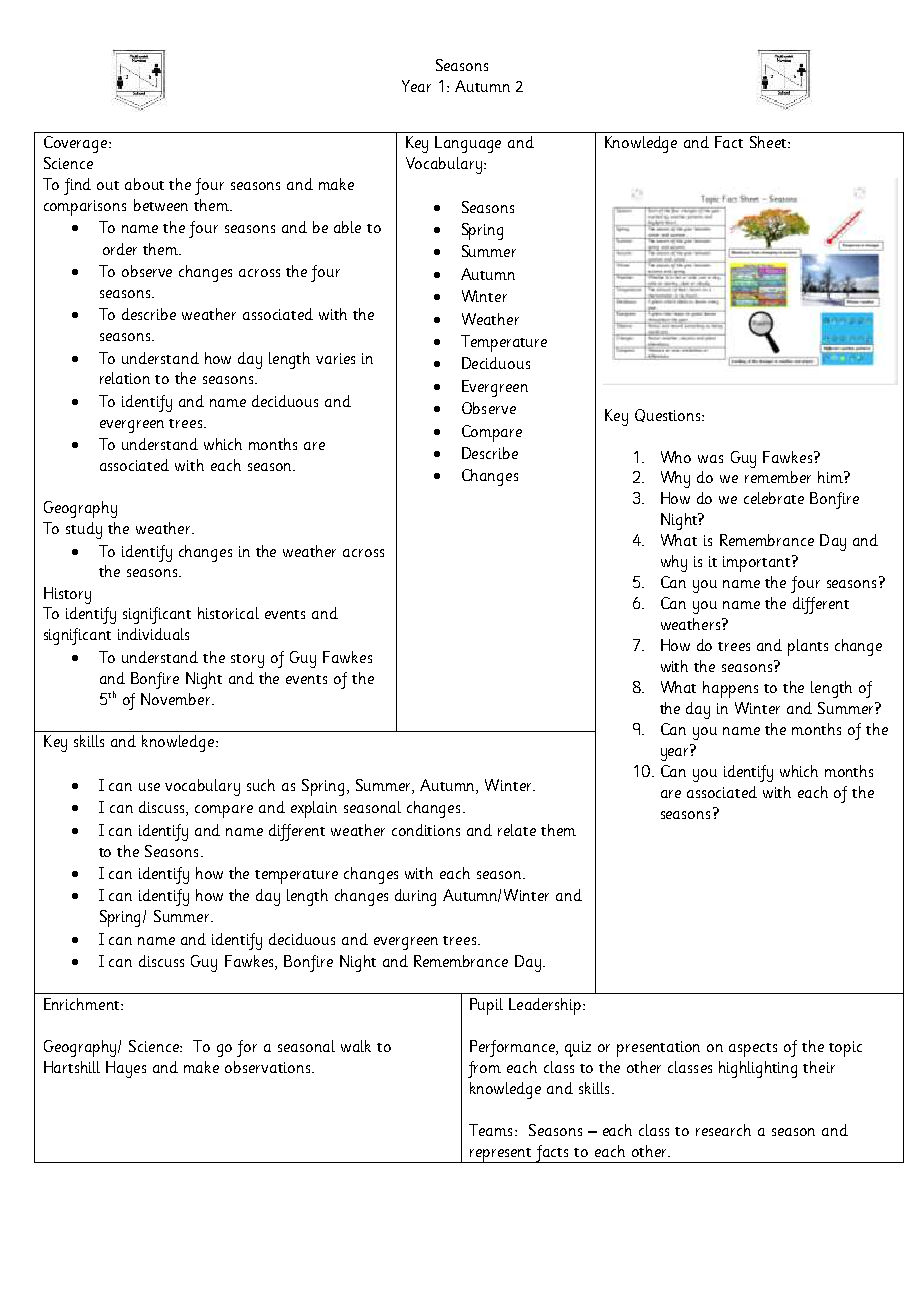 The height and width of the image is (1308, 924). I want to click on able, so click(347, 227).
